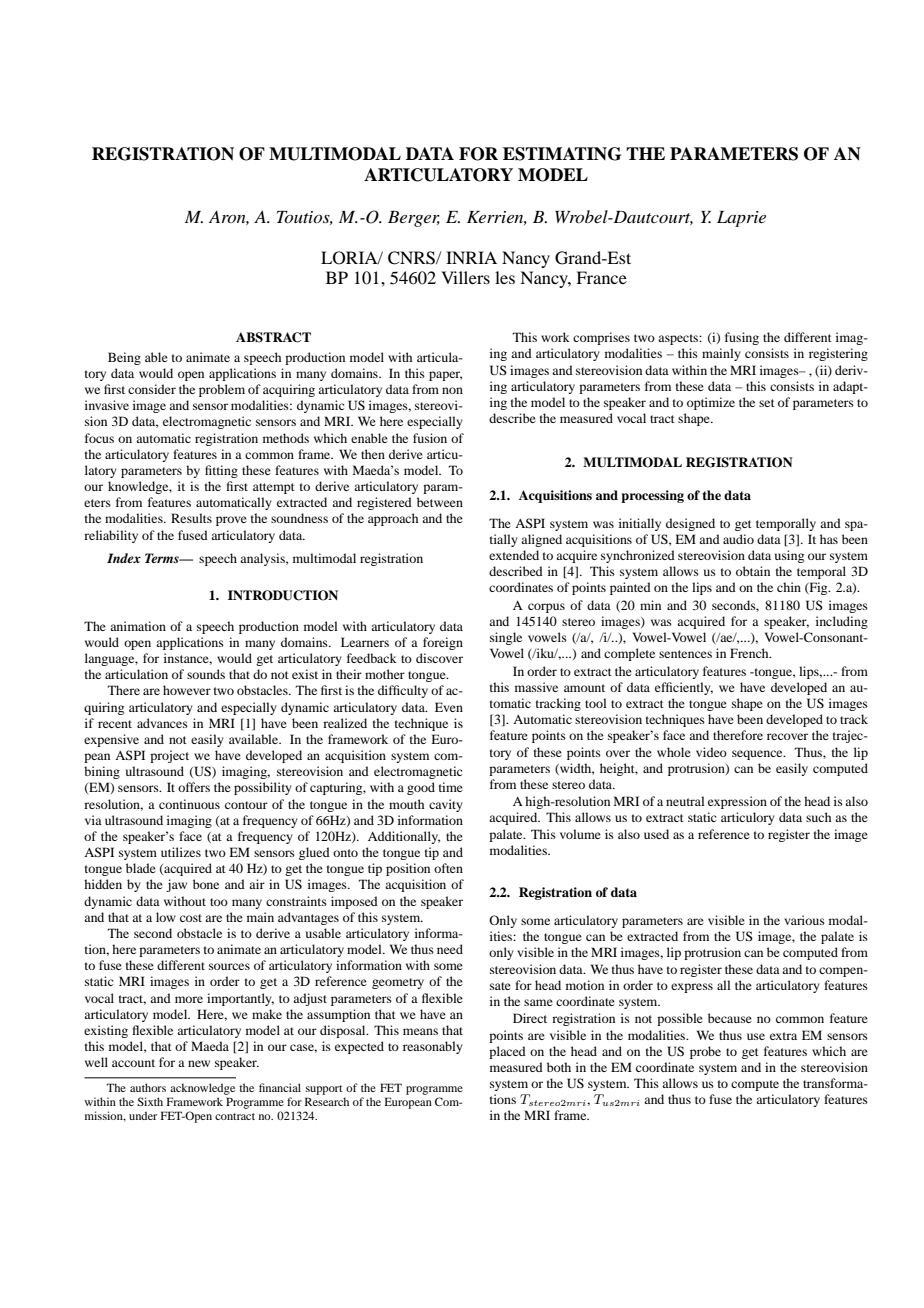  Describe the element at coordinates (181, 852) in the image. I see `utilizes` at that location.
